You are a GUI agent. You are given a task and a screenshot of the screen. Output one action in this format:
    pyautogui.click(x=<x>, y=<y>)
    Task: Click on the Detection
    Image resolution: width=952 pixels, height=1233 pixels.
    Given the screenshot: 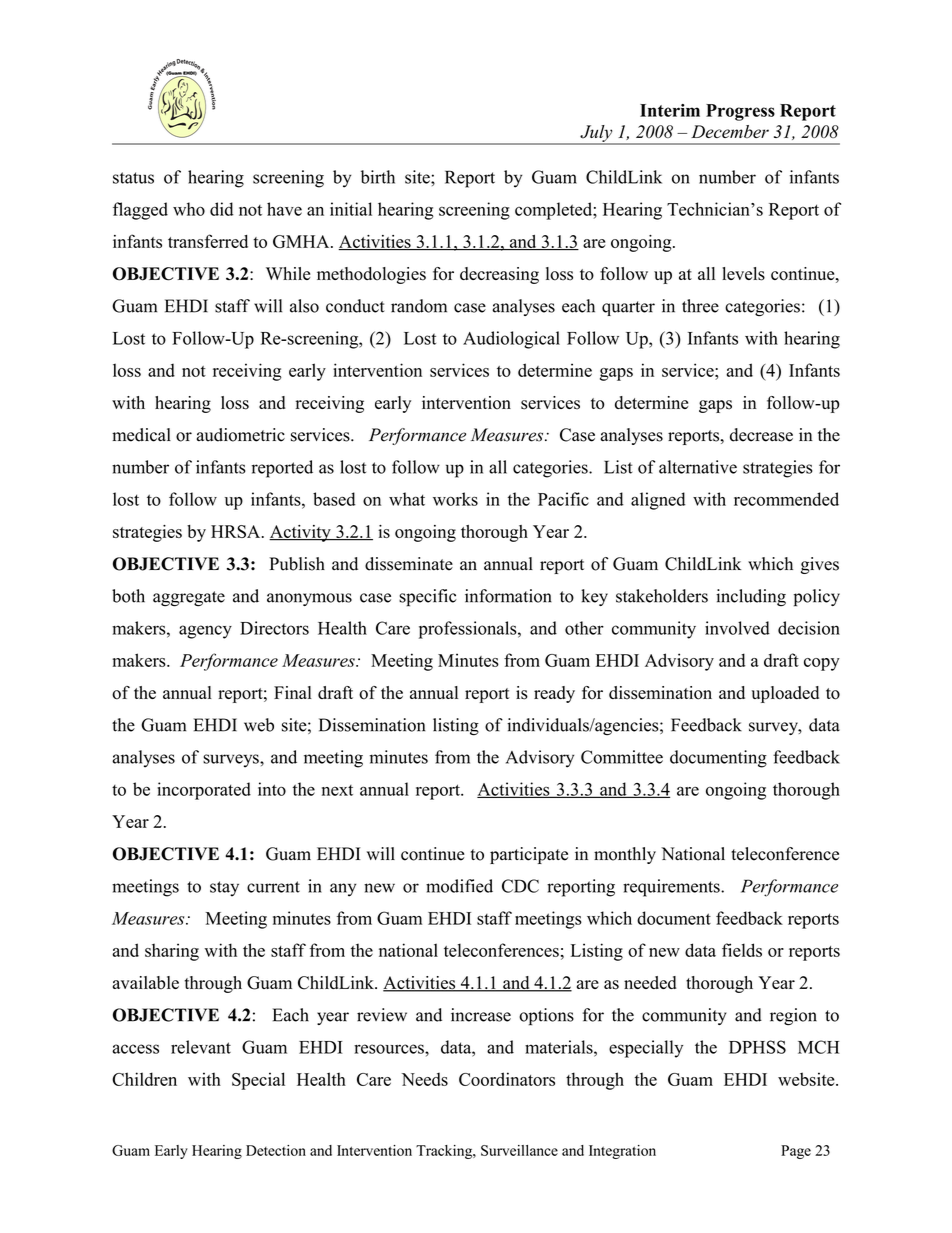 What is the action you would take?
    pyautogui.click(x=276, y=1150)
